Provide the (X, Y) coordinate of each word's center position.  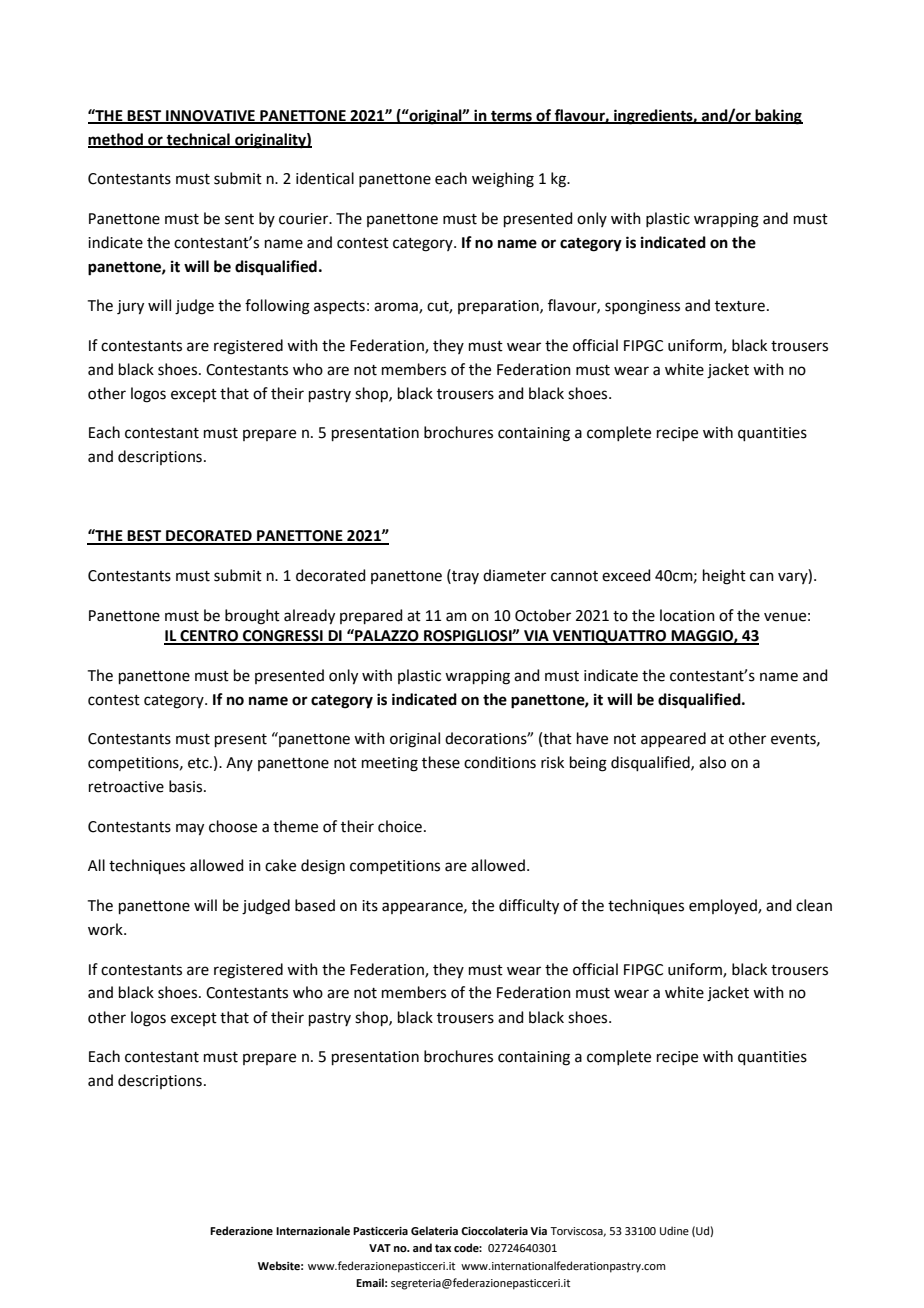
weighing (503, 180)
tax (443, 1248)
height (724, 577)
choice (400, 826)
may (190, 829)
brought (252, 617)
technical (198, 140)
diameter (514, 575)
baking (778, 117)
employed (724, 907)
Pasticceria (380, 1231)
